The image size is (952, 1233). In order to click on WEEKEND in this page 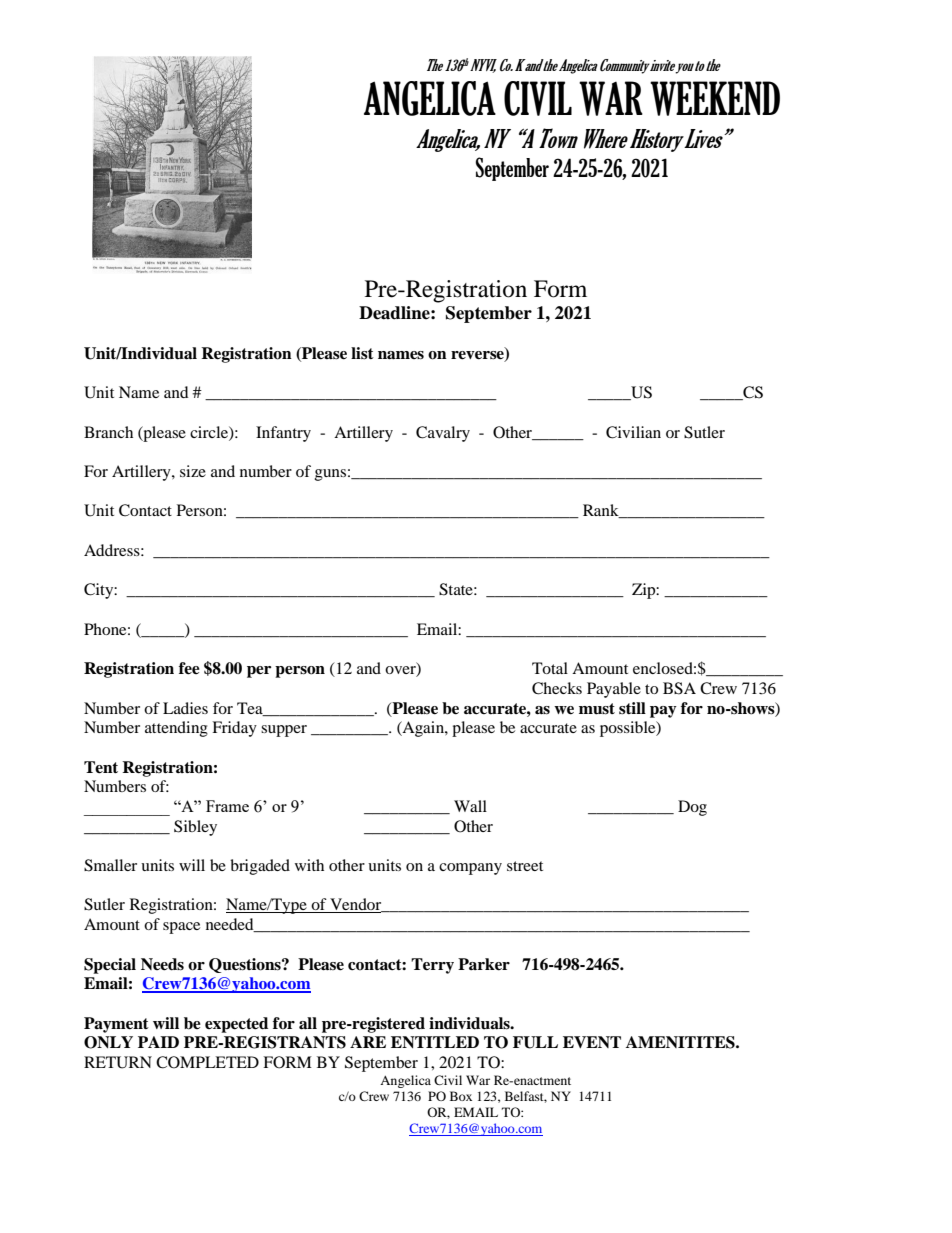, I will do `click(715, 98)`.
